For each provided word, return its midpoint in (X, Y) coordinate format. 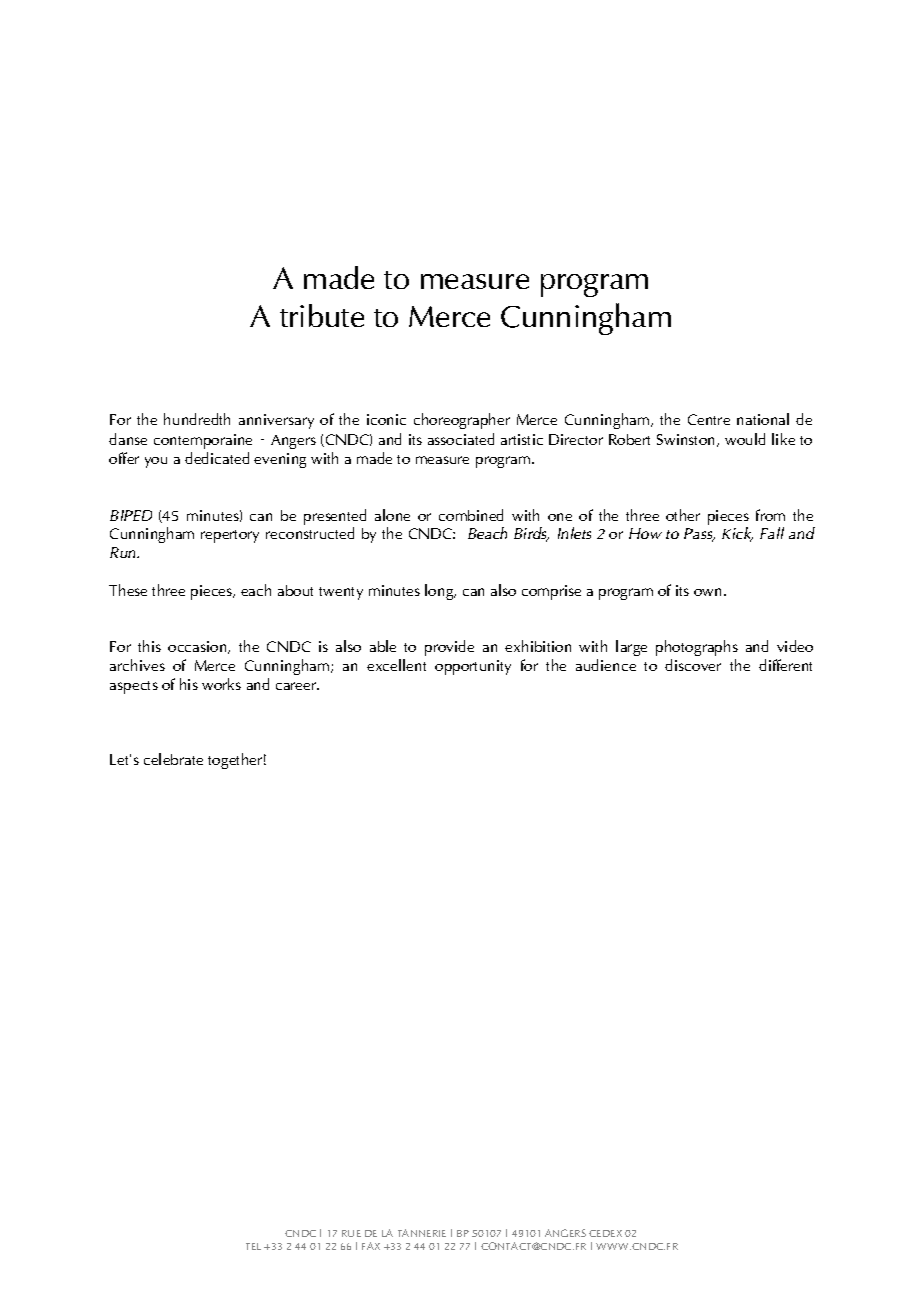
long (440, 592)
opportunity (473, 667)
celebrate (173, 759)
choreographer (462, 421)
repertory (230, 536)
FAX (371, 1246)
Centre (709, 419)
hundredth (197, 419)
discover (693, 665)
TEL (253, 1246)
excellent (396, 665)
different (785, 665)
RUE (351, 1233)
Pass (699, 535)
